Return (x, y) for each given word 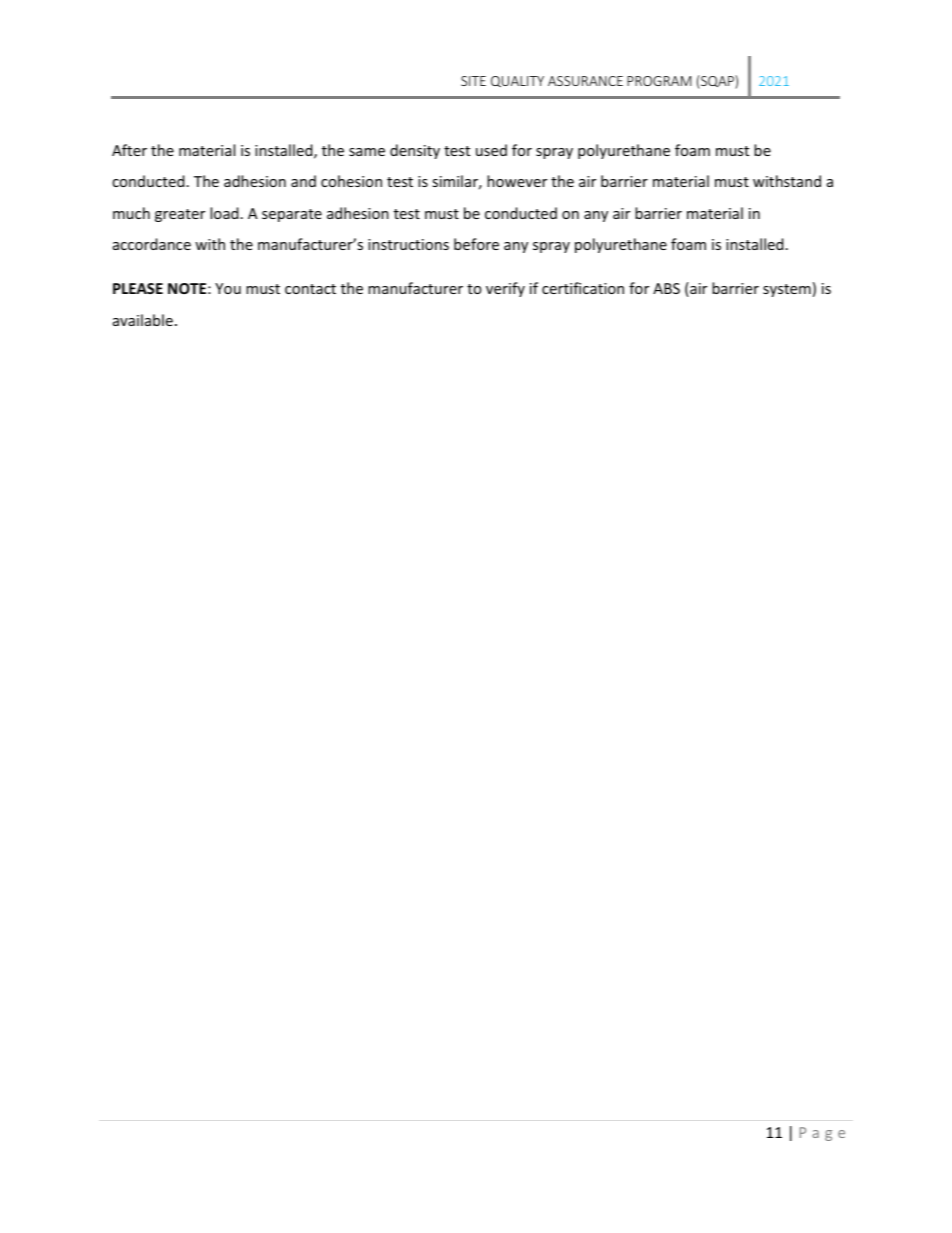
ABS (666, 288)
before (476, 244)
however (517, 181)
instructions (408, 244)
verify (505, 289)
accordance (152, 244)
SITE (473, 81)
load (224, 213)
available (143, 320)
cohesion (351, 181)
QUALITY (517, 81)
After (129, 150)
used (491, 150)
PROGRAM (659, 81)
